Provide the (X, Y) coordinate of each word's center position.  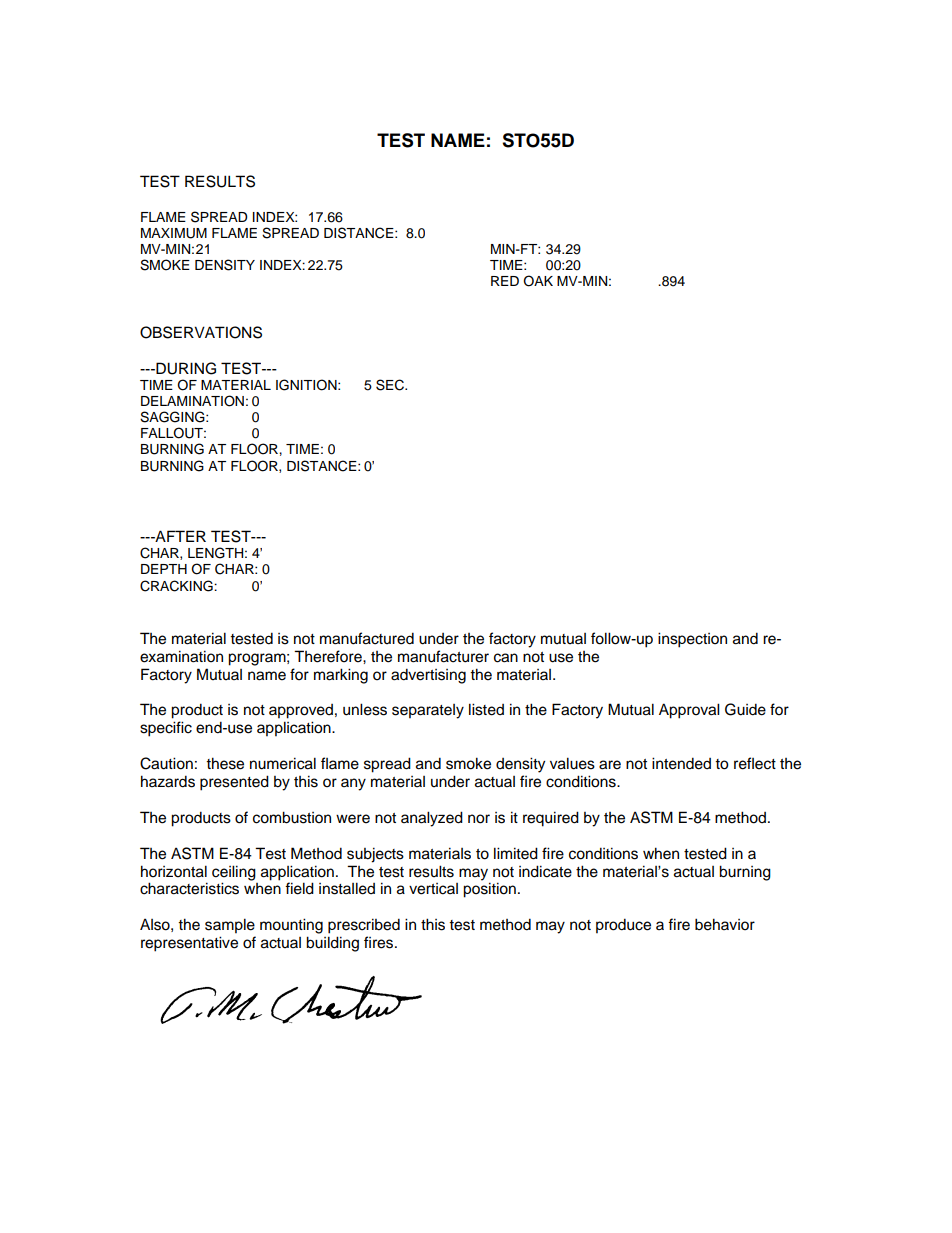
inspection (692, 640)
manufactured (367, 638)
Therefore (329, 656)
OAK (538, 281)
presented (234, 783)
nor (479, 819)
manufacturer (443, 656)
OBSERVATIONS (201, 332)
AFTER (179, 536)
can (506, 658)
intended (681, 763)
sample (230, 926)
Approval (689, 711)
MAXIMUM (174, 233)
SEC (391, 385)
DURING (185, 368)
